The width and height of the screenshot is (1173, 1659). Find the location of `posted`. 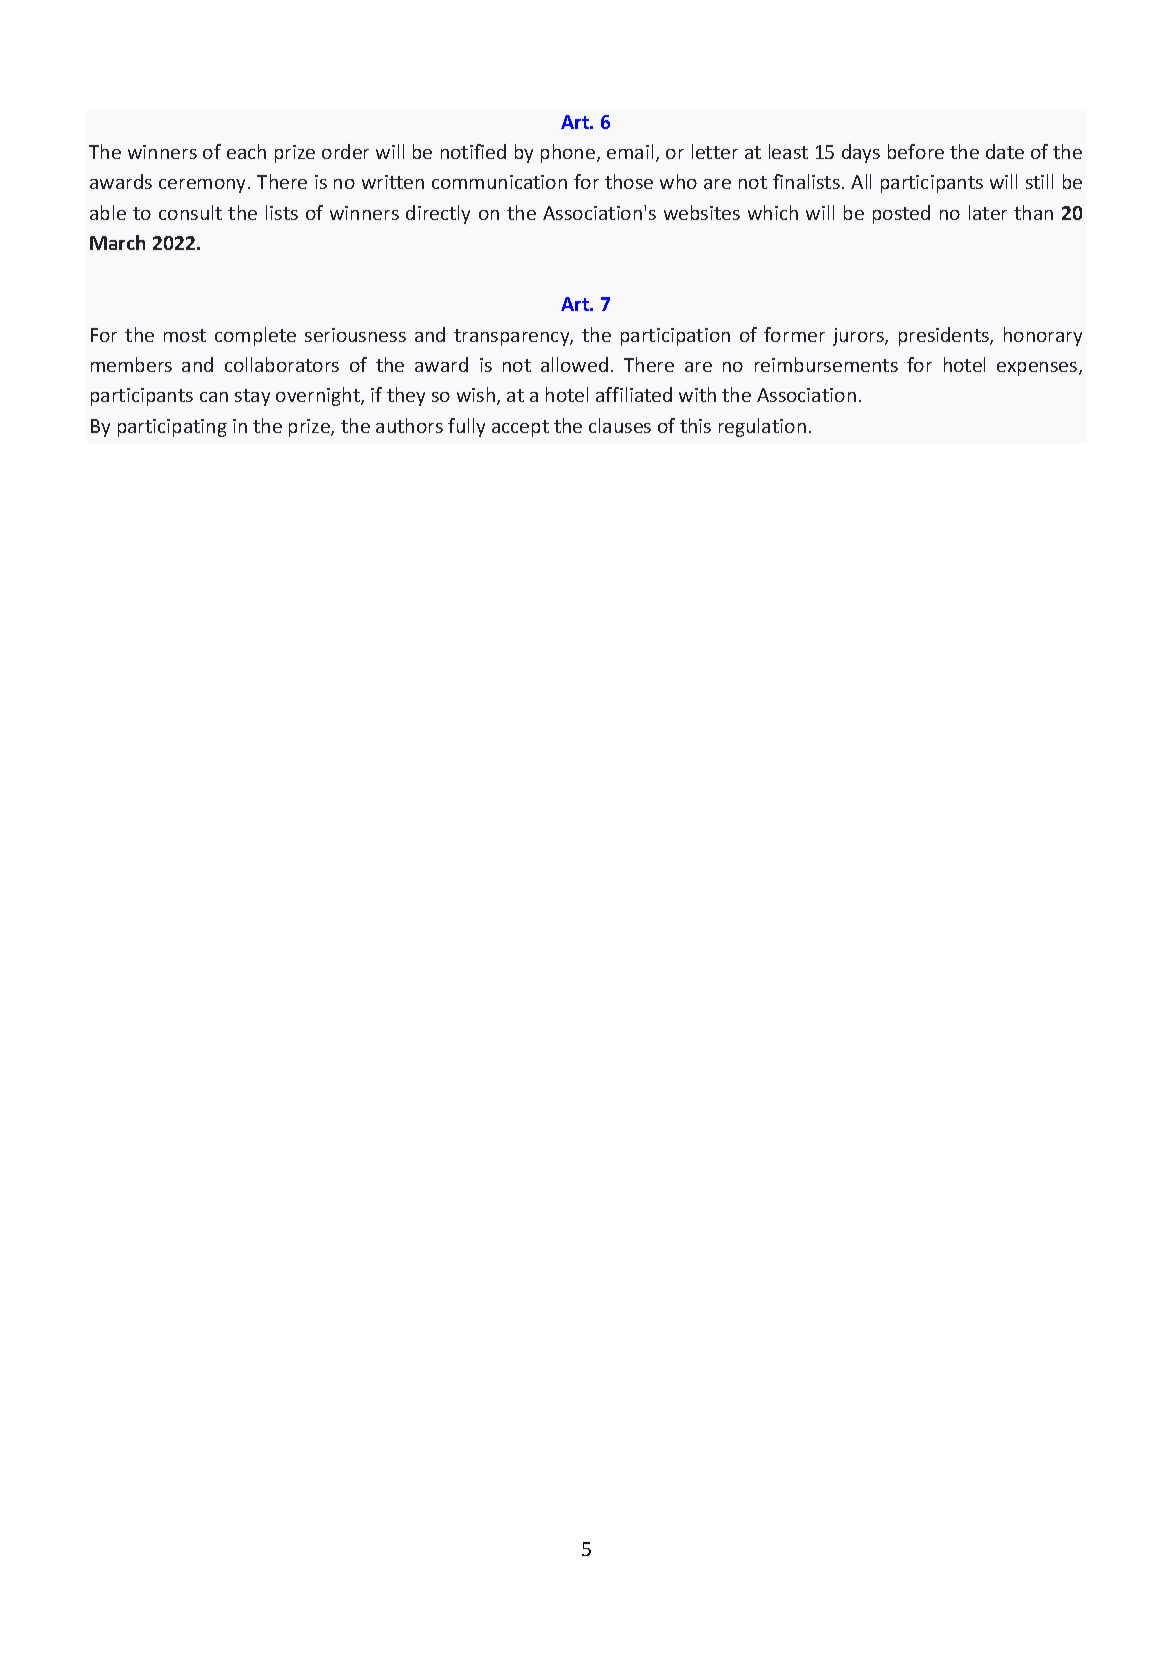

posted is located at coordinates (901, 214).
